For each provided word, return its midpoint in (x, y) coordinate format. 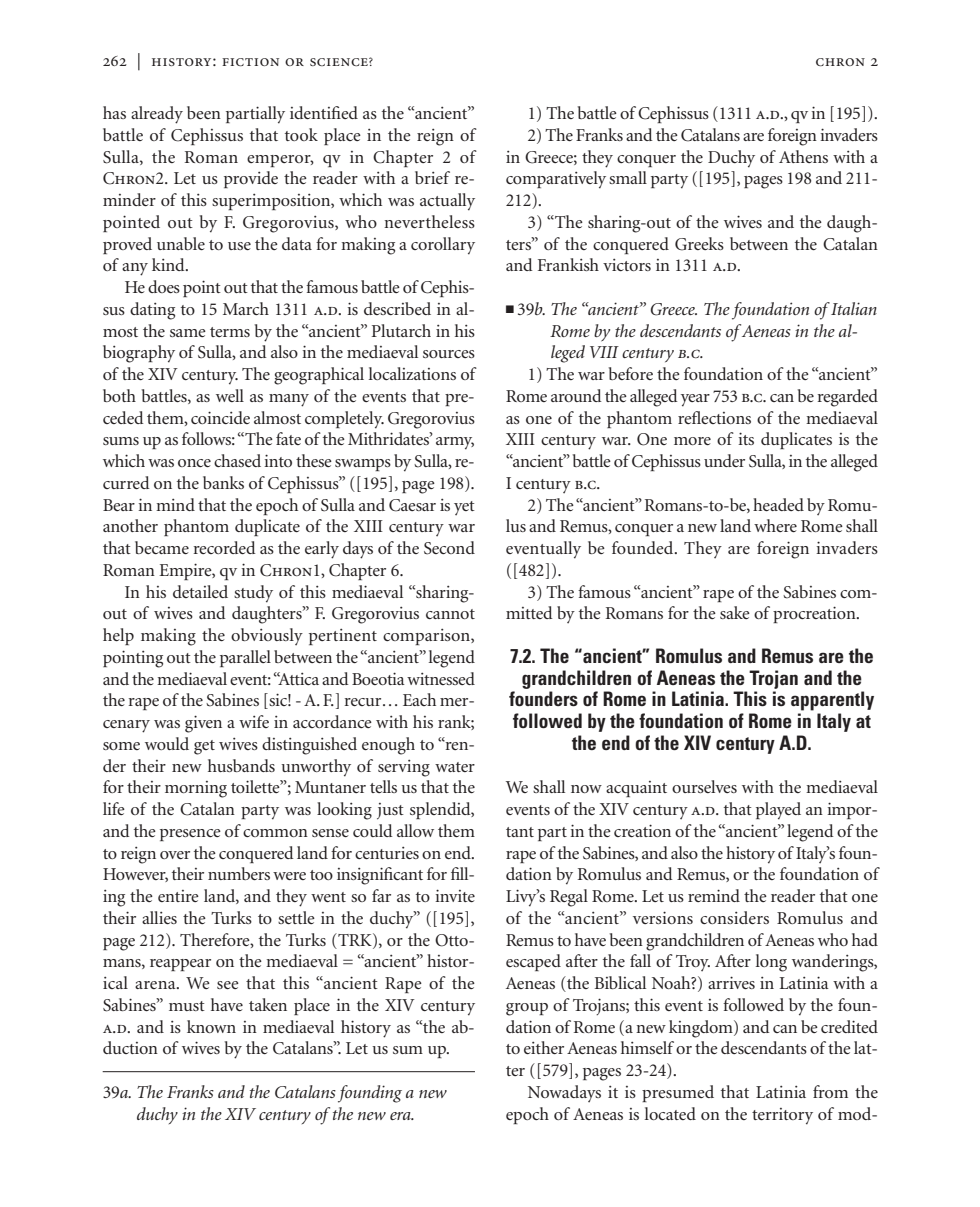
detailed (200, 591)
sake (735, 612)
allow (415, 830)
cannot (450, 614)
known (211, 1026)
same (188, 333)
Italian (854, 308)
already (157, 115)
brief (432, 177)
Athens (803, 156)
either (544, 1047)
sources (449, 354)
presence (190, 835)
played (778, 811)
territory (782, 1116)
